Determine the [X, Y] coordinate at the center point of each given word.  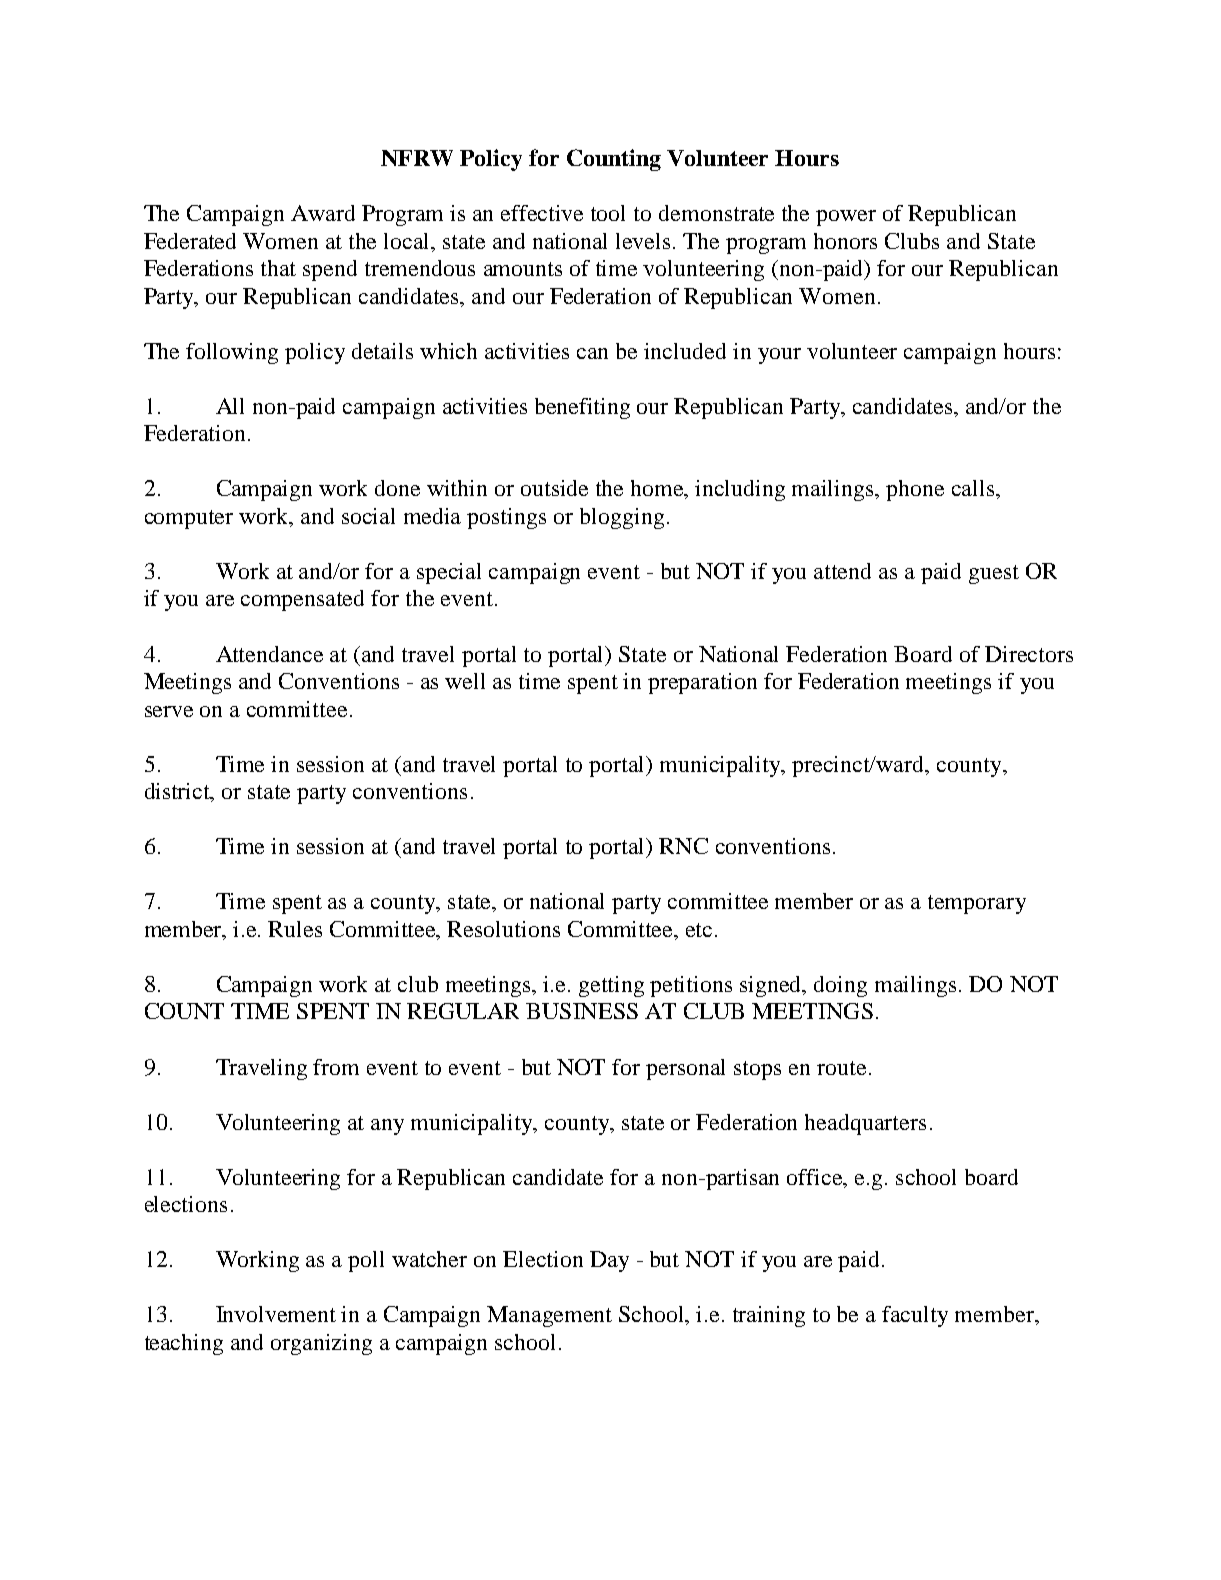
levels [643, 241]
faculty [915, 1316]
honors [845, 241]
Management [549, 1316]
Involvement [276, 1314]
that [278, 268]
